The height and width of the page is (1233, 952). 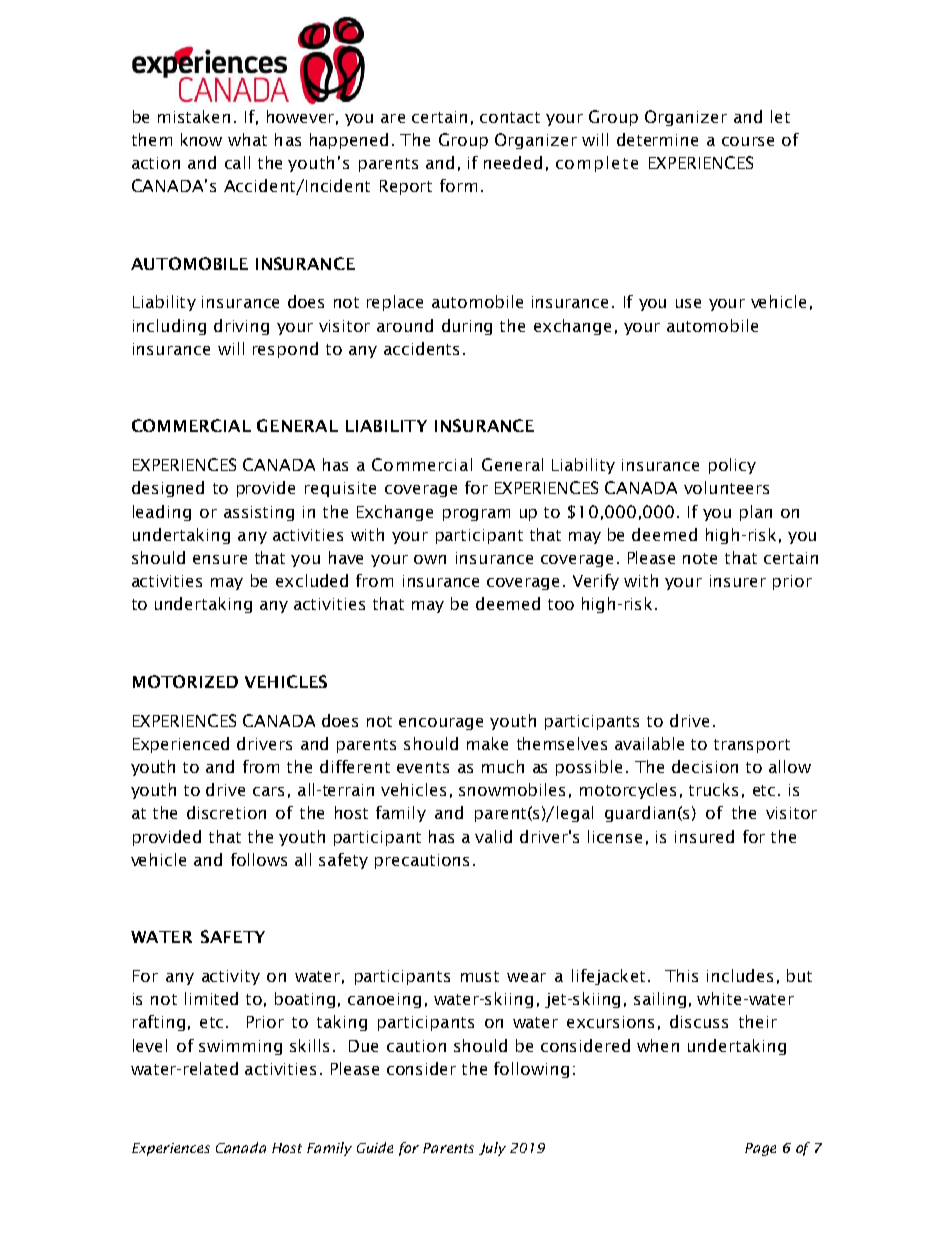 I want to click on includes, so click(x=740, y=975).
